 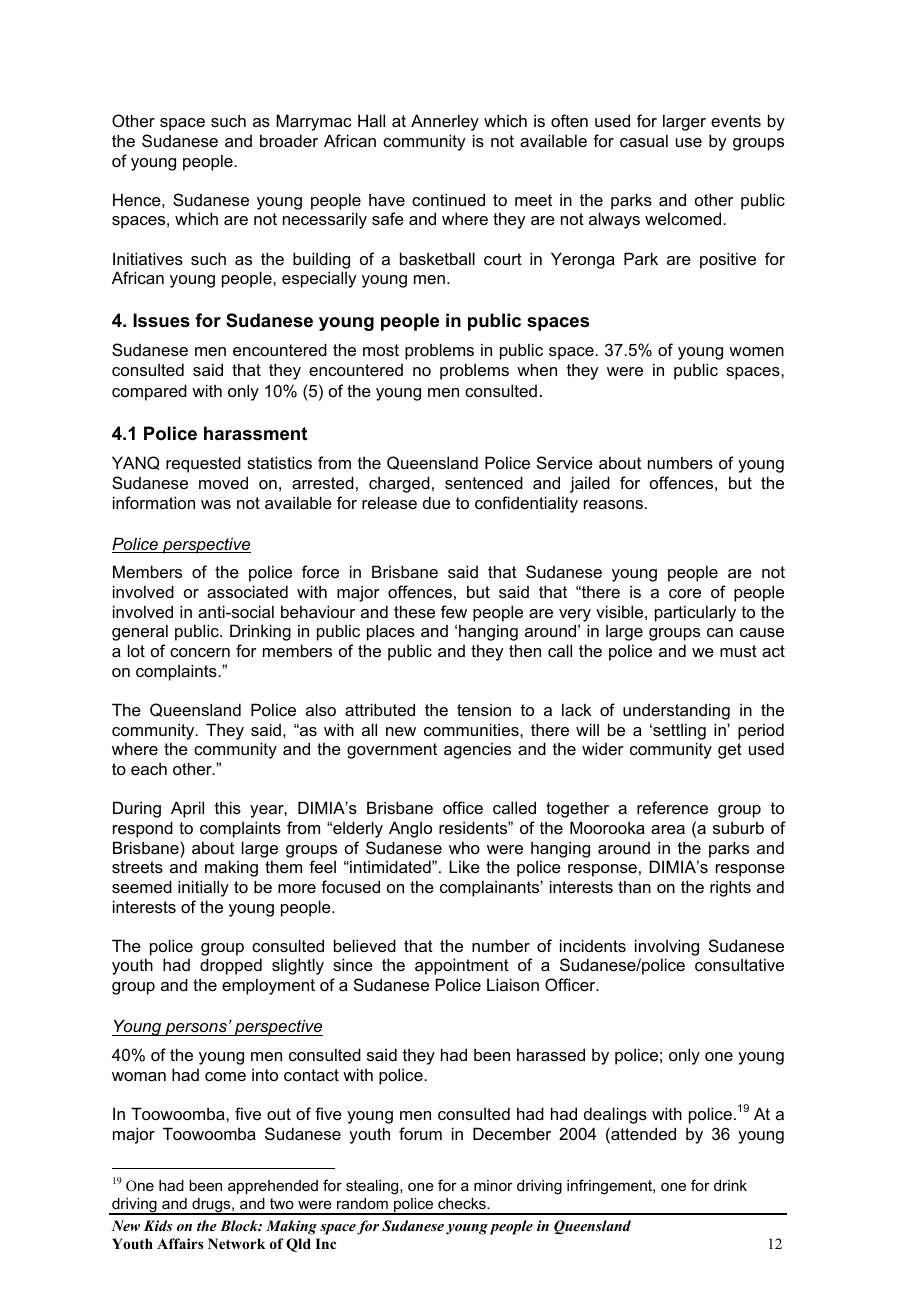 What do you see at coordinates (200, 652) in the screenshot?
I see `concern` at bounding box center [200, 652].
